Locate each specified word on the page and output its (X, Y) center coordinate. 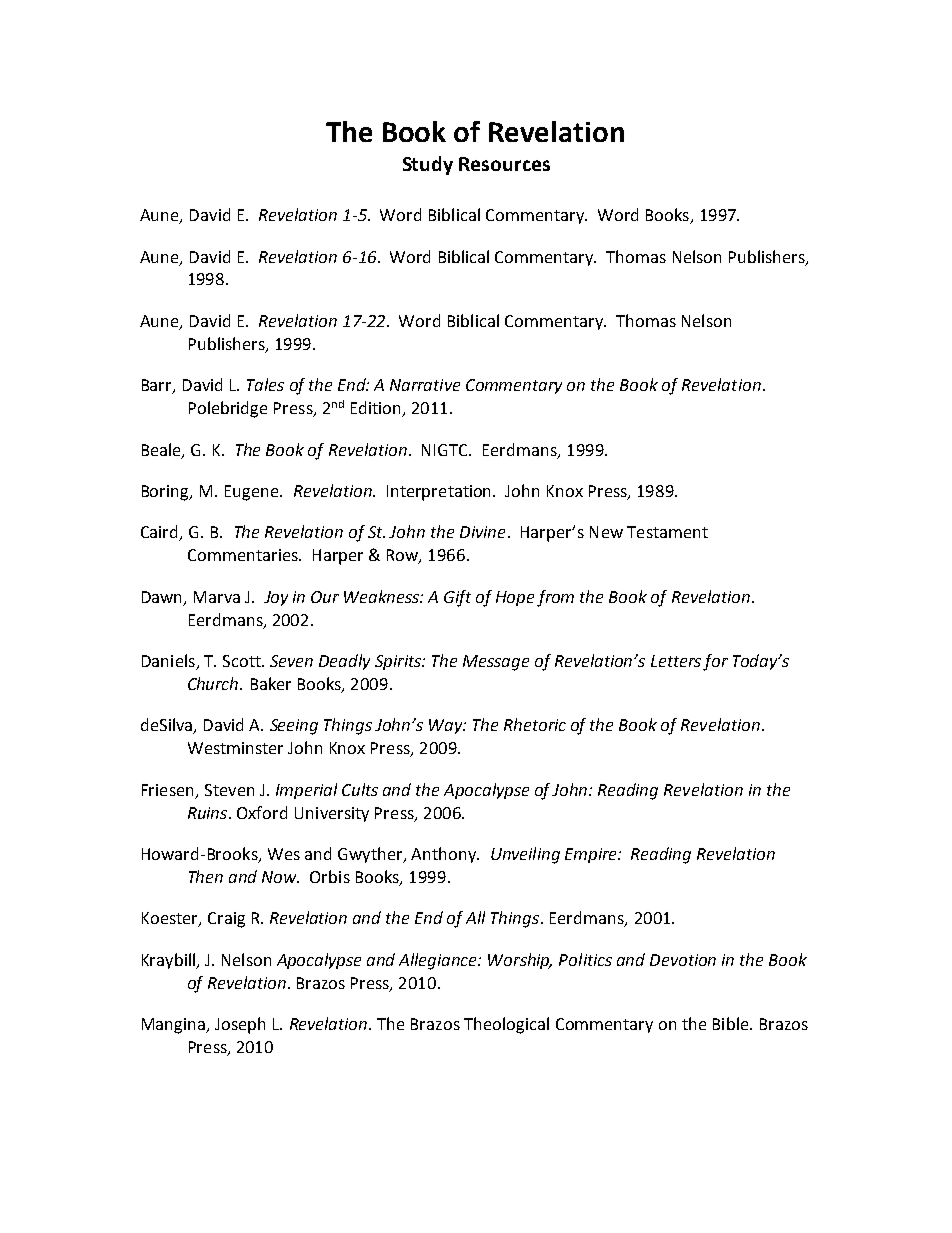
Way (447, 726)
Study (428, 165)
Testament (667, 532)
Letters (676, 661)
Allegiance (439, 961)
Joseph (240, 1025)
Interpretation (440, 493)
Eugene (253, 493)
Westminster (235, 748)
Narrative (425, 385)
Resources (504, 164)
